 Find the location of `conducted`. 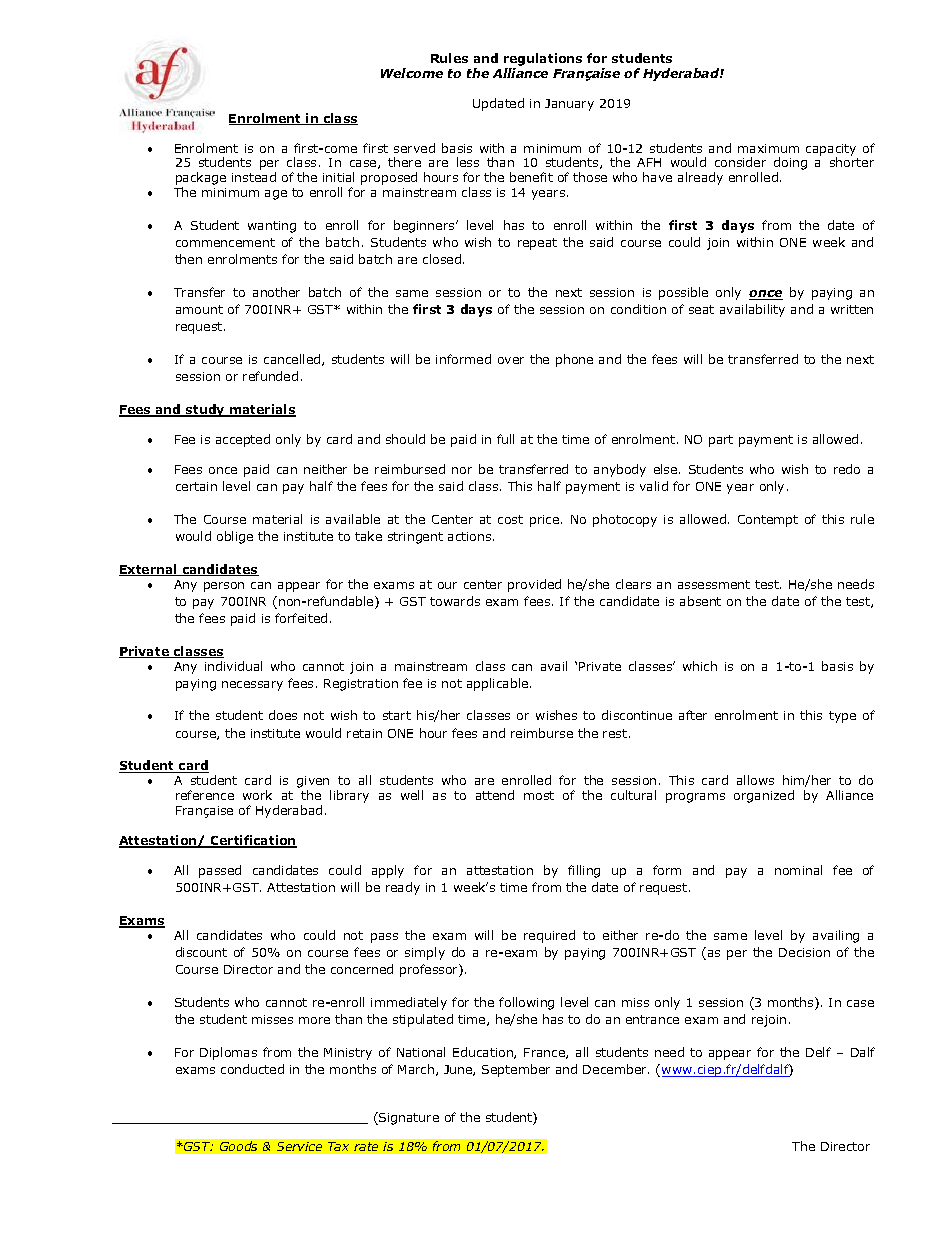

conducted is located at coordinates (252, 1069).
